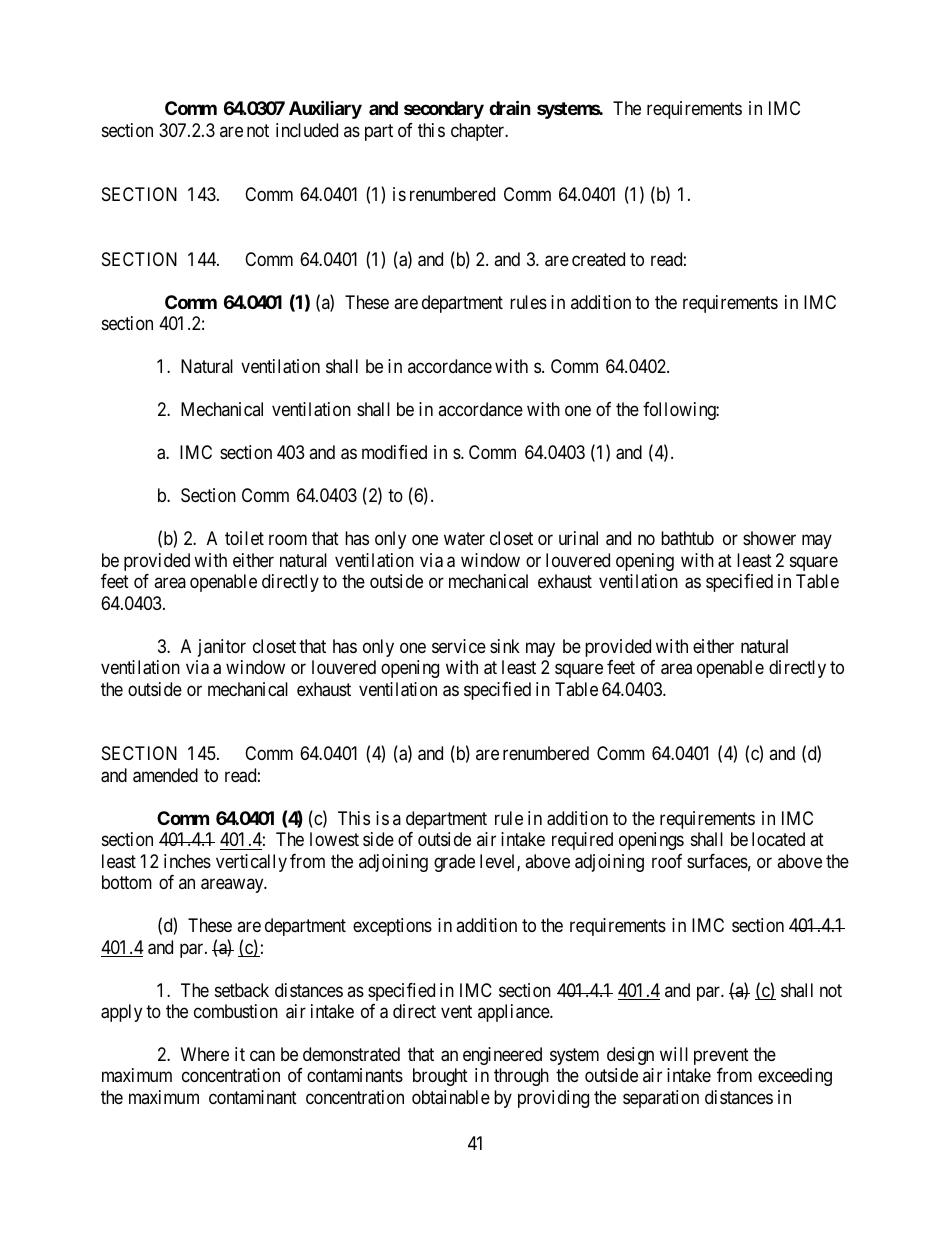 Image resolution: width=952 pixels, height=1233 pixels. What do you see at coordinates (598, 259) in the page?
I see `created` at bounding box center [598, 259].
